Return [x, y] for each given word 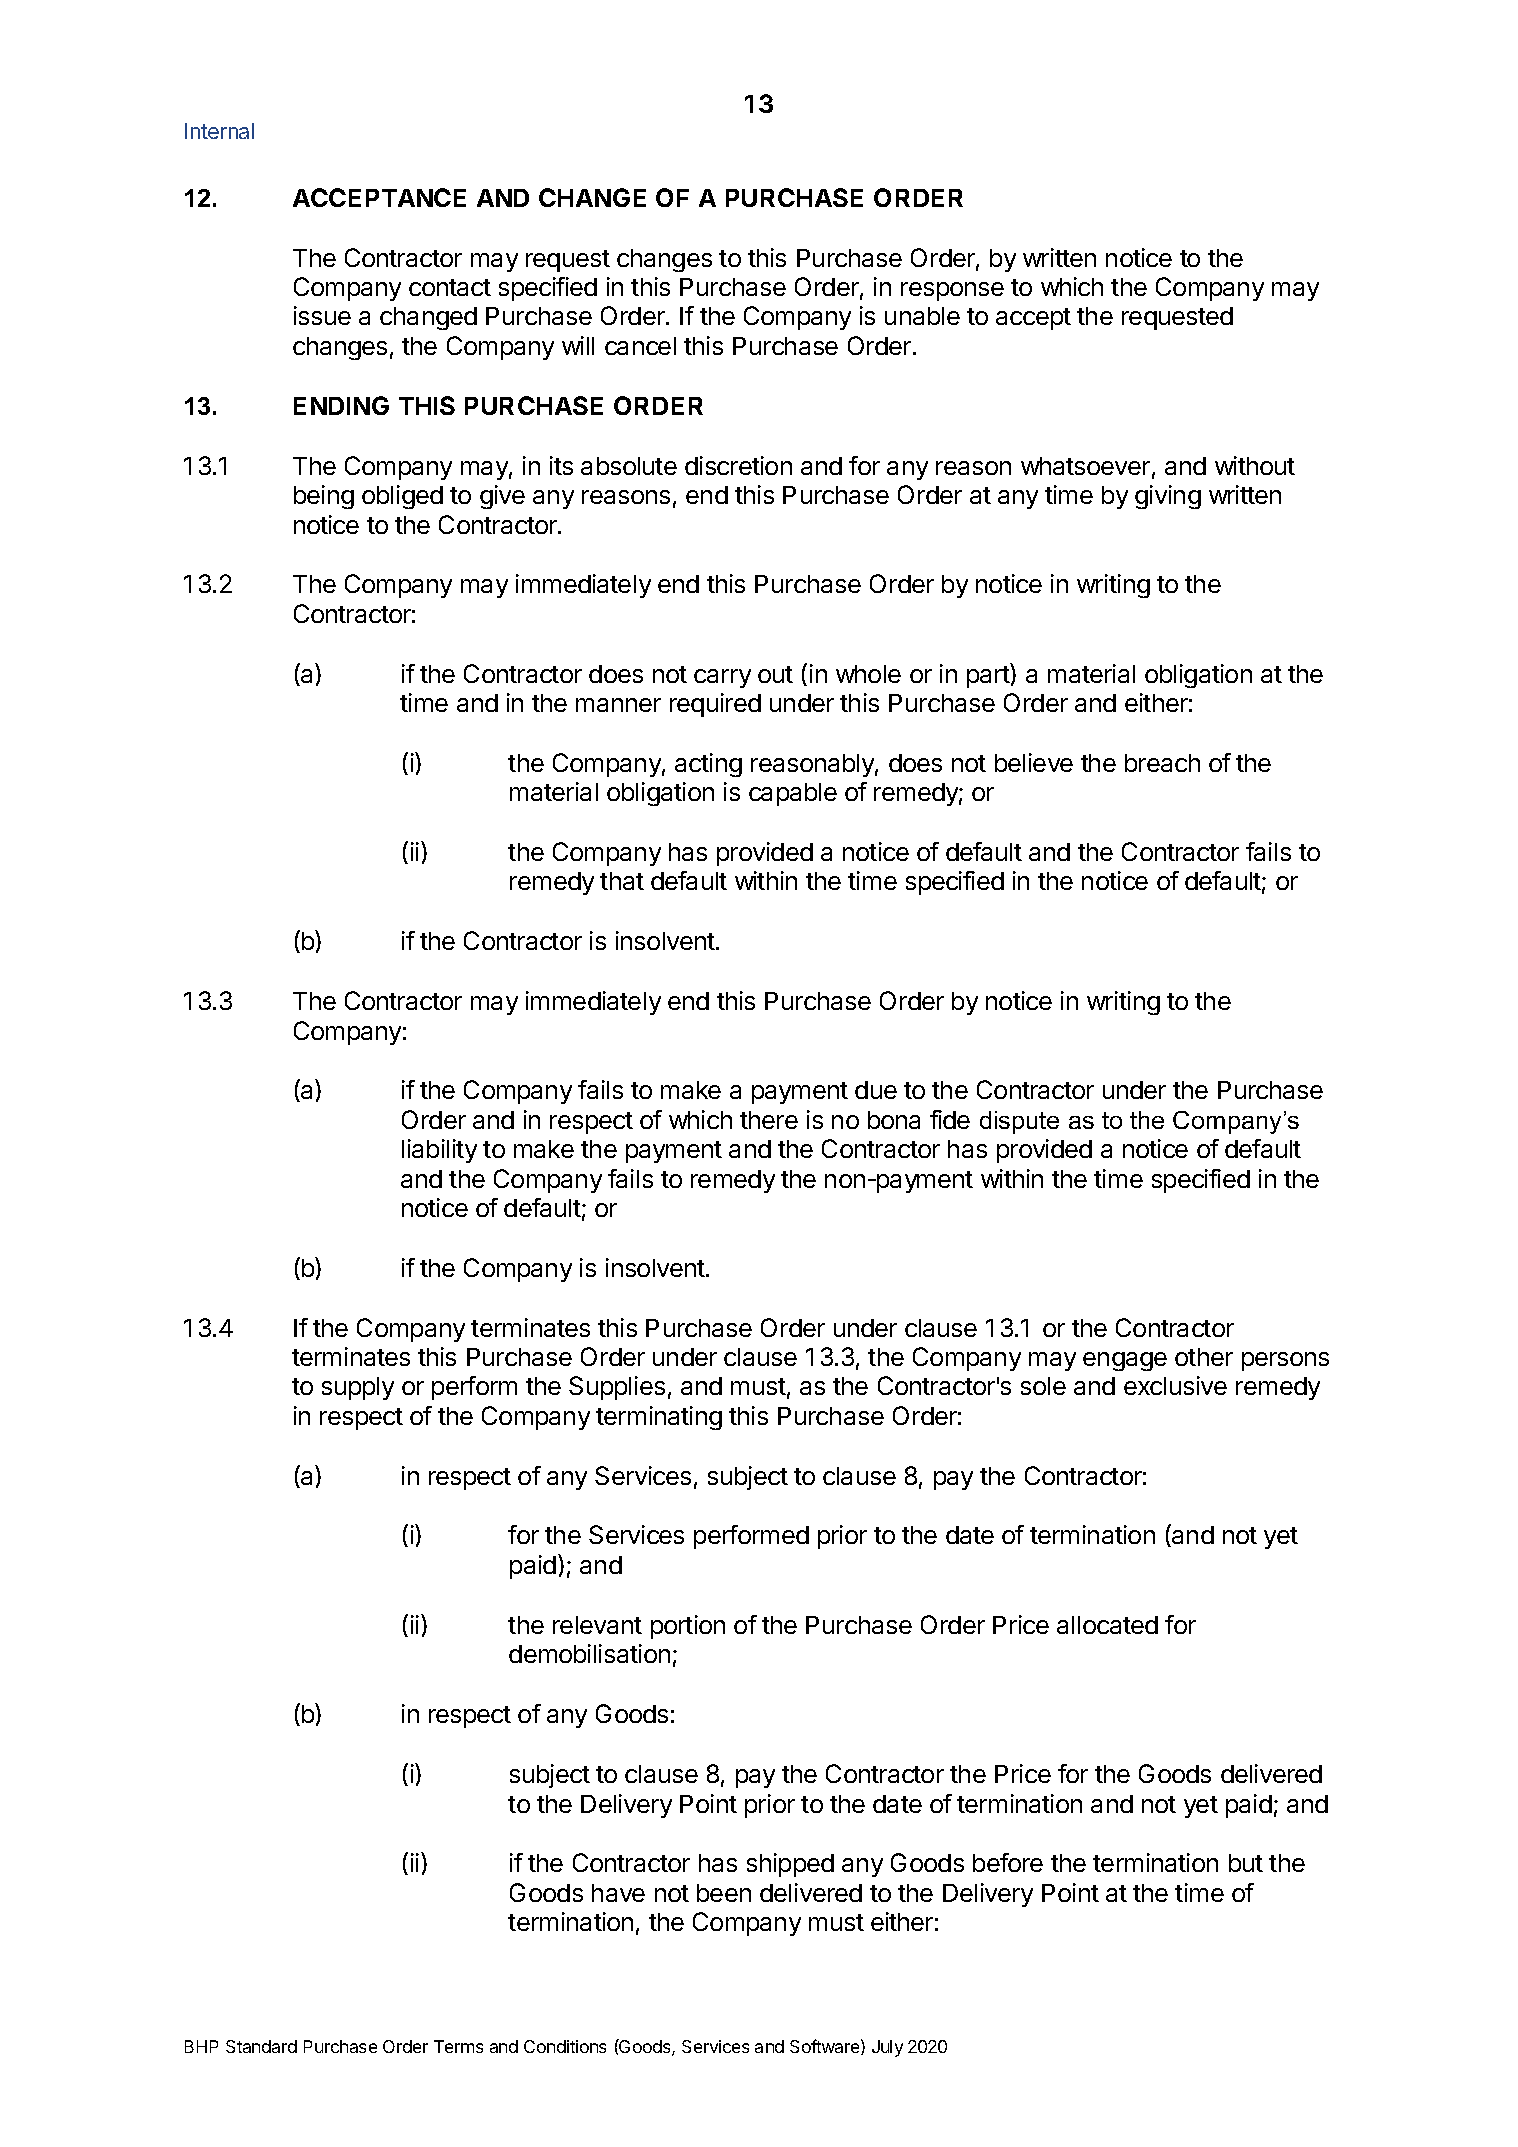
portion [688, 1627]
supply [358, 1388]
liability [439, 1151]
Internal [219, 131]
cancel [640, 346]
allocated [1107, 1625]
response [952, 291]
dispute [1019, 1122]
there [769, 1120]
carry [722, 678]
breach [1162, 763]
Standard [261, 2046]
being [324, 497]
